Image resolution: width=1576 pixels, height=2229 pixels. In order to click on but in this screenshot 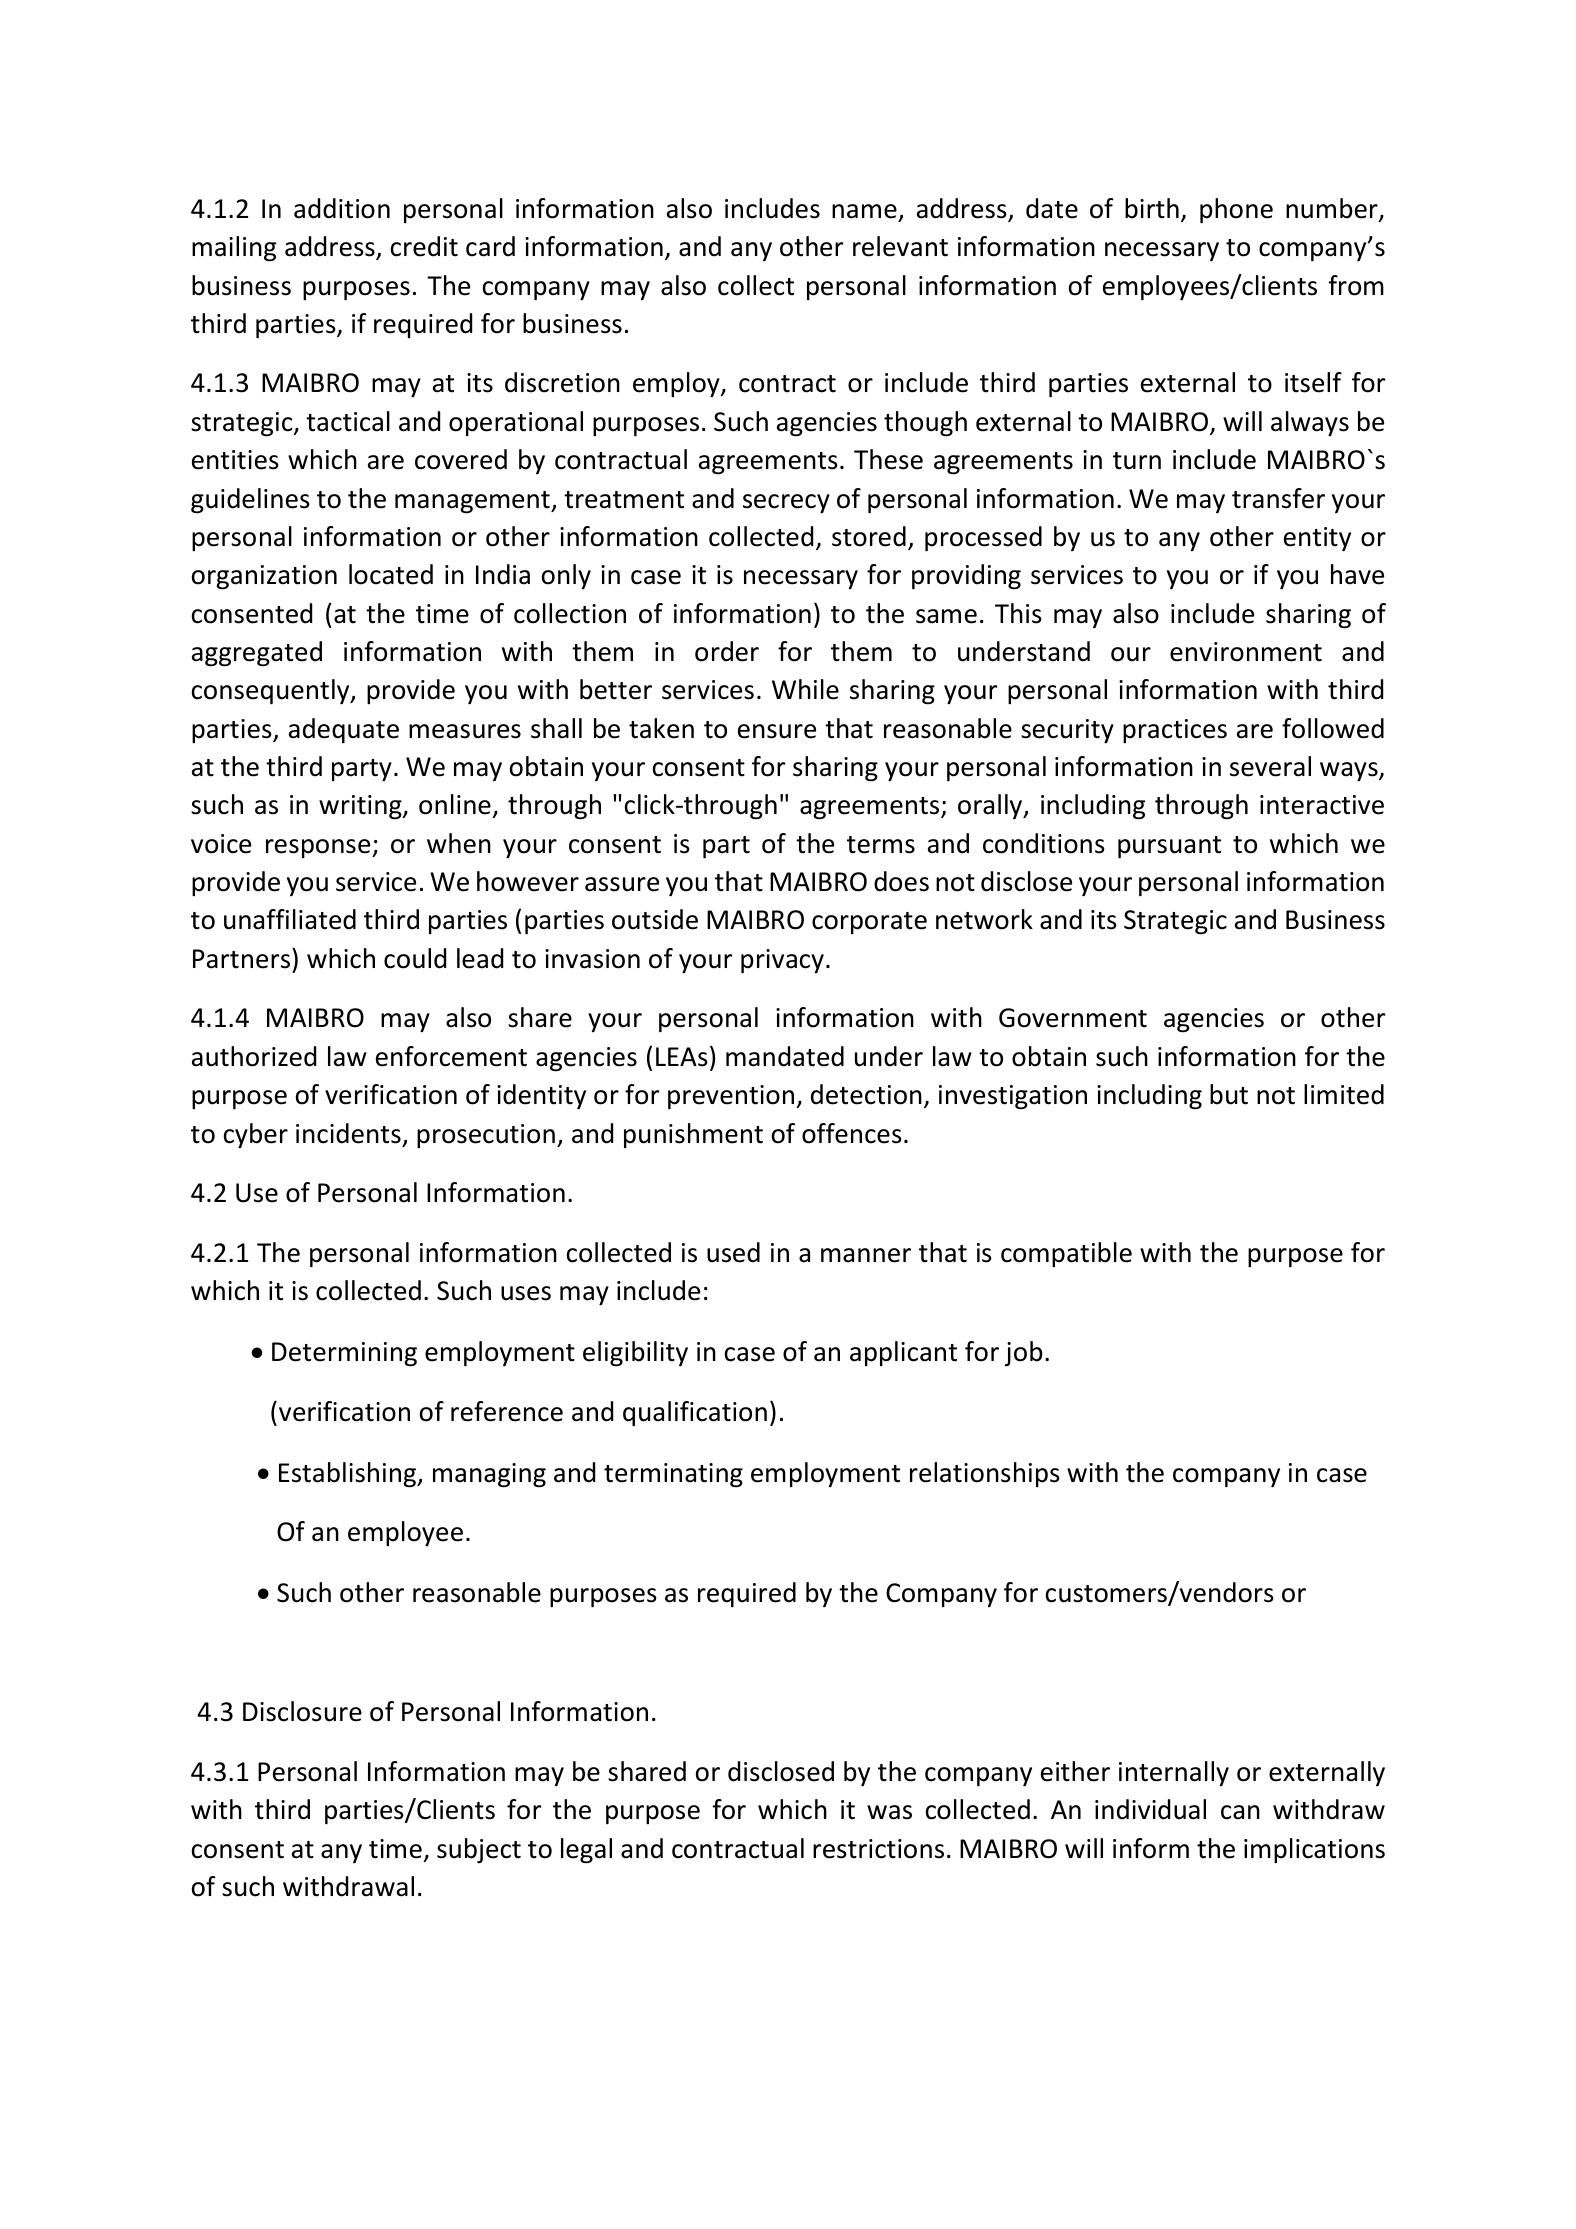, I will do `click(1229, 1094)`.
